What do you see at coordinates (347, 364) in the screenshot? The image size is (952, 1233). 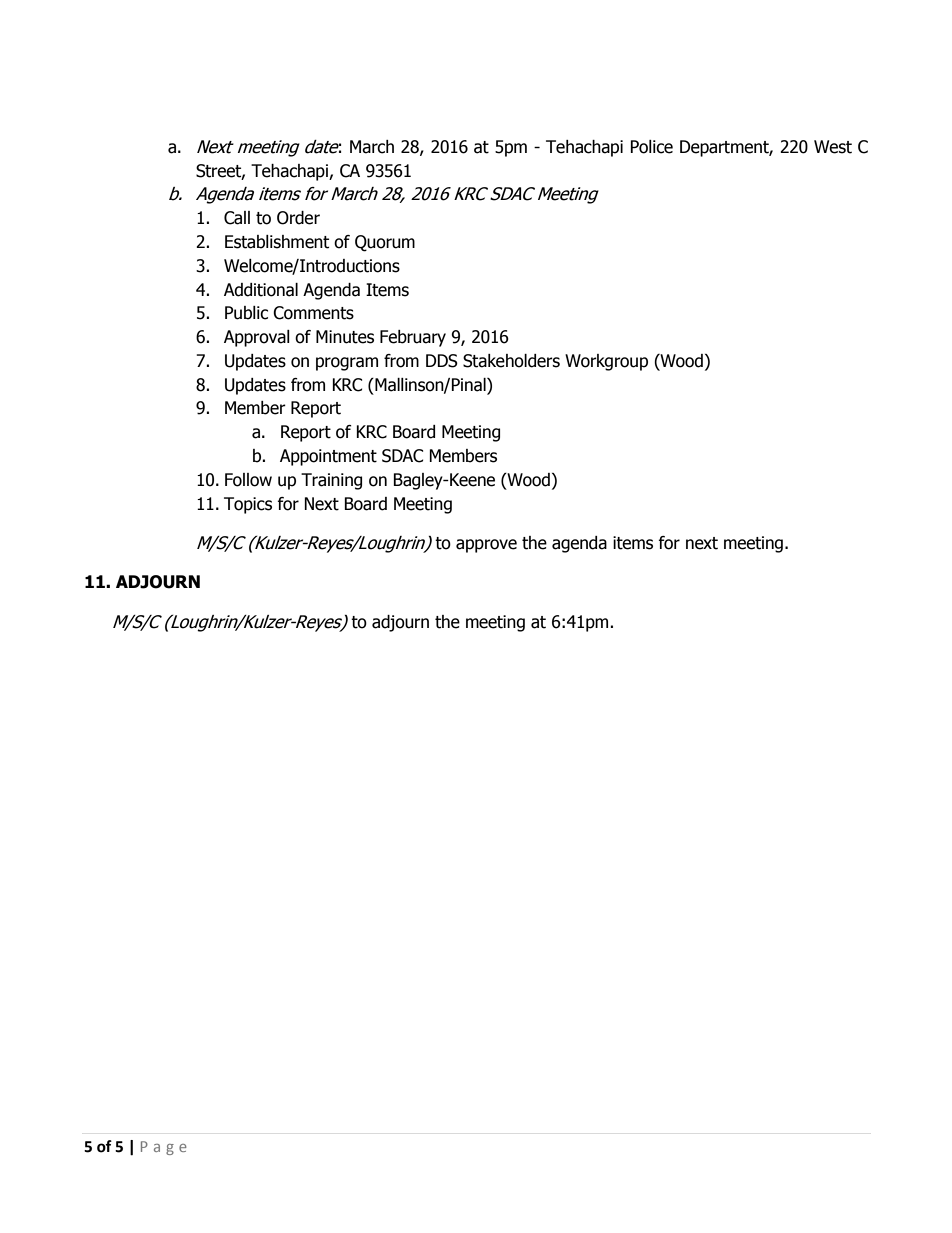 I see `program` at bounding box center [347, 364].
